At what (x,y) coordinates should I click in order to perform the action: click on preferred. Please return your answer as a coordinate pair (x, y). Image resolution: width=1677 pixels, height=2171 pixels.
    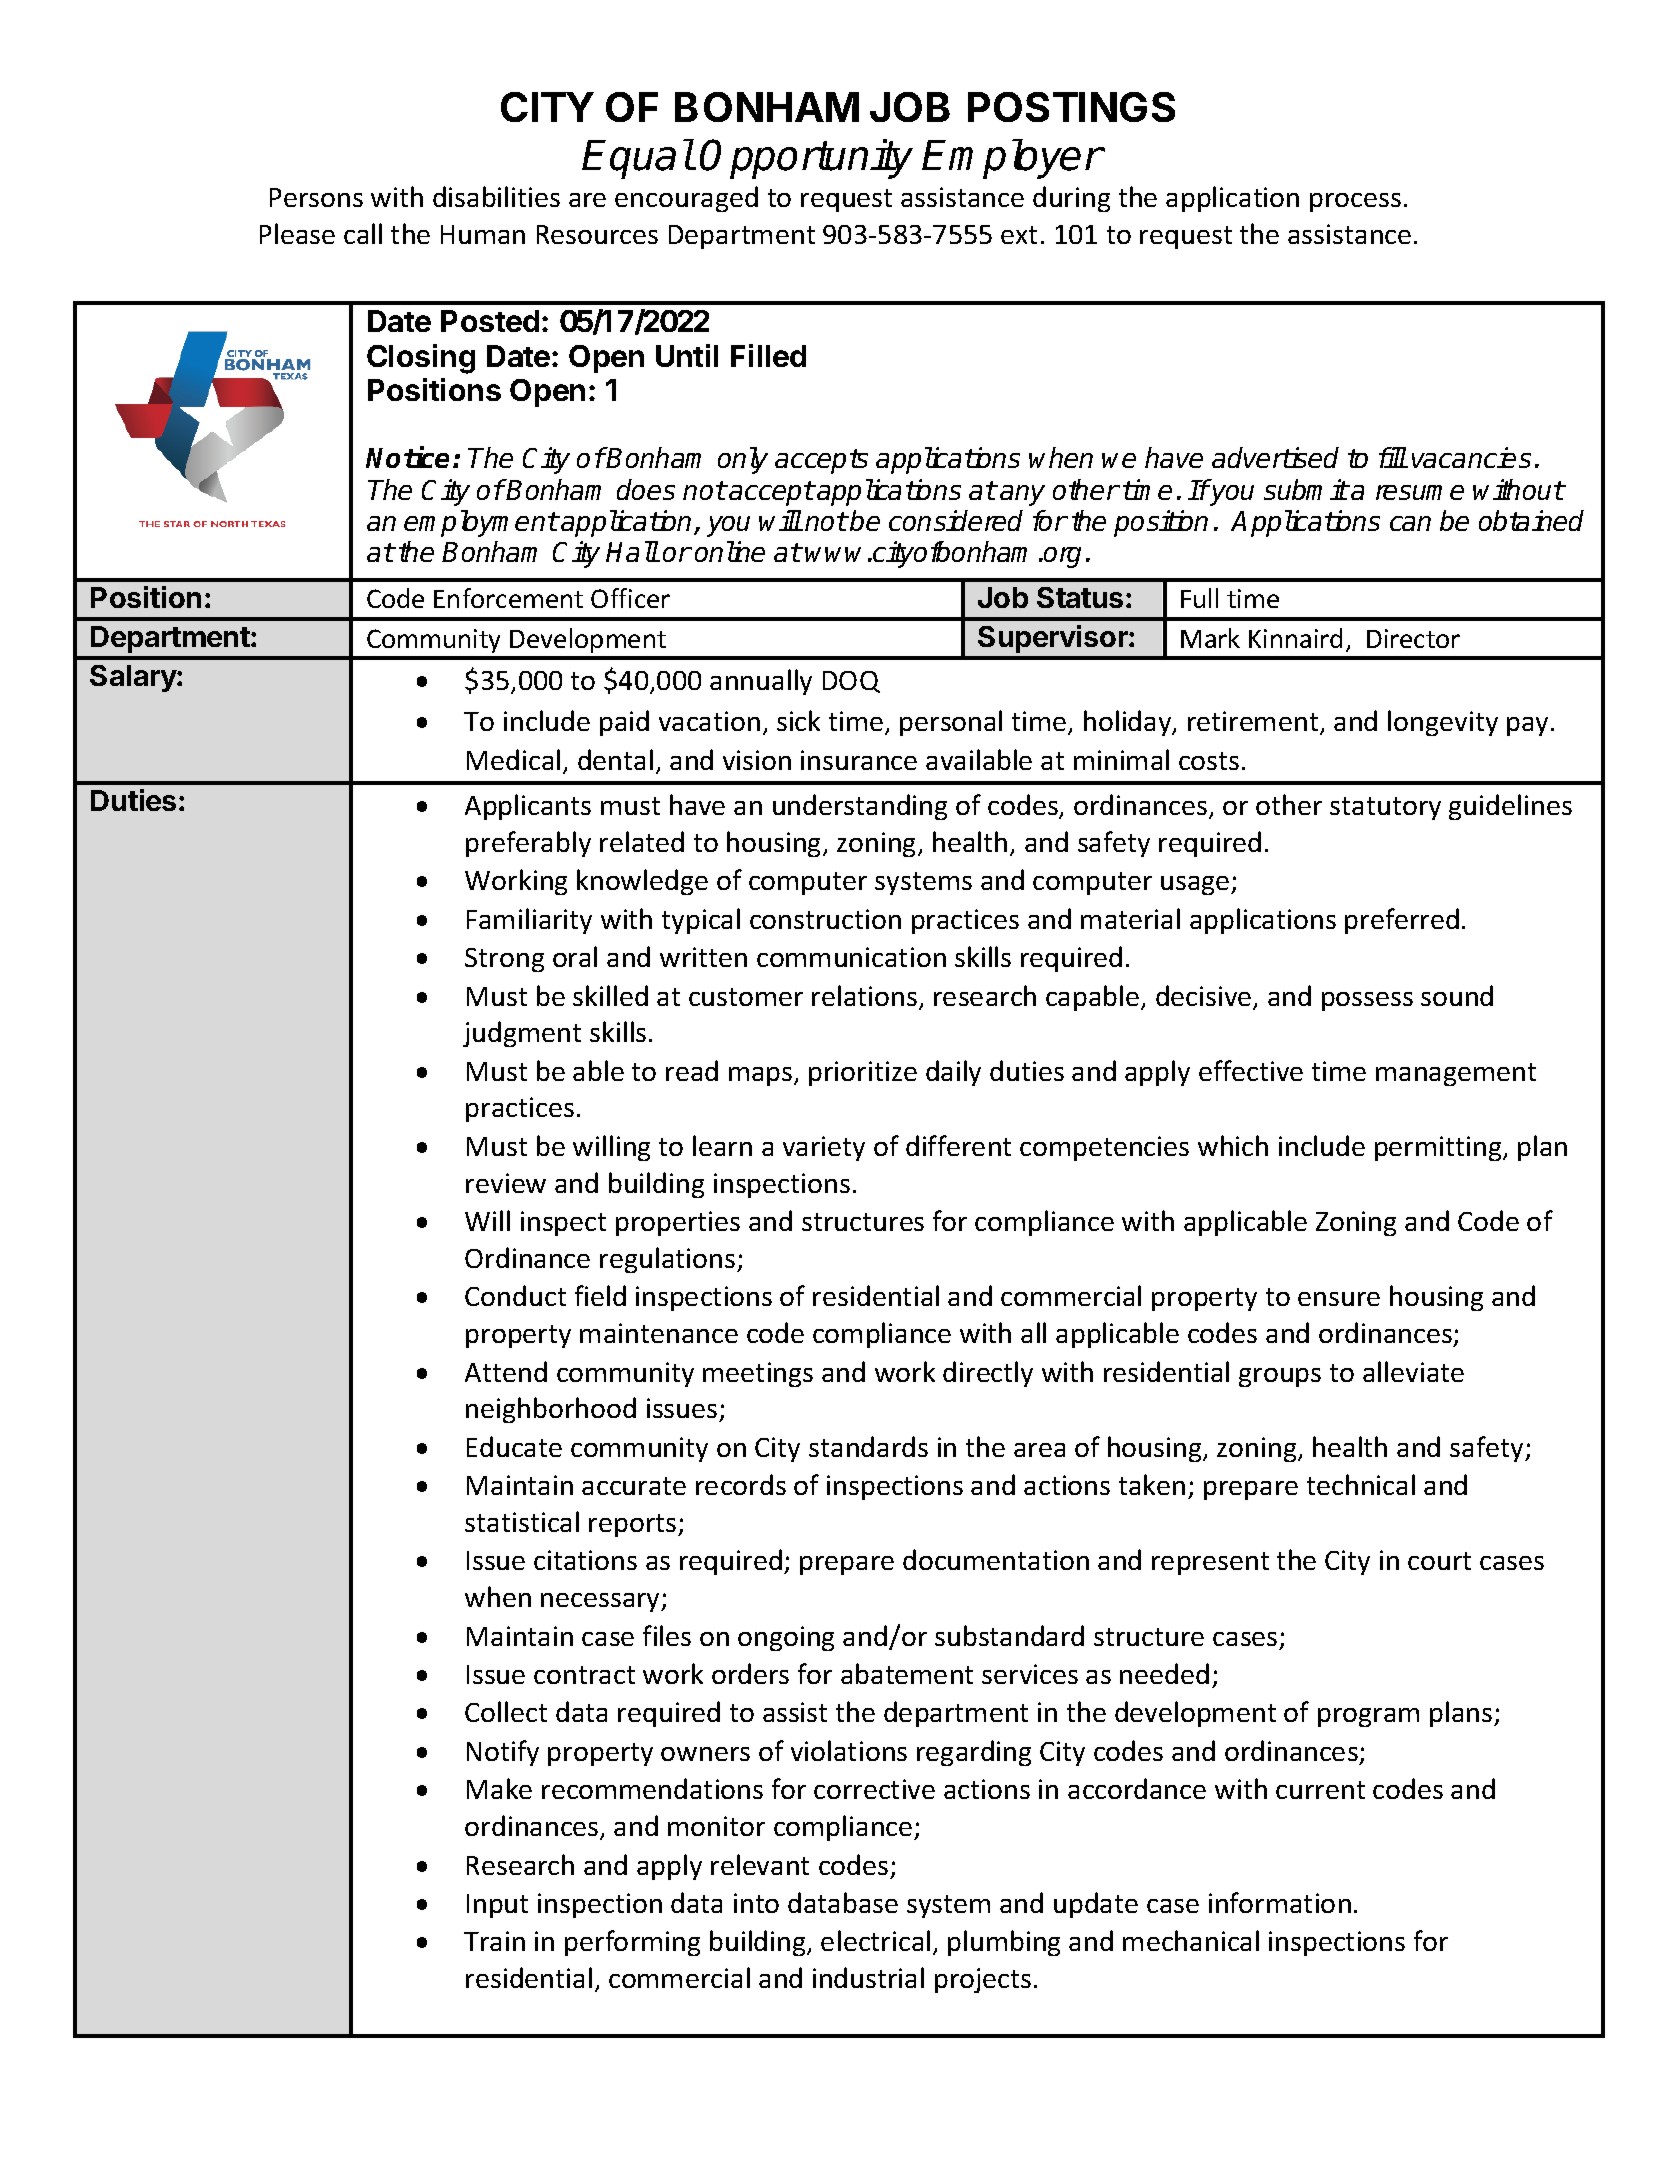
    Looking at the image, I should click on (1402, 921).
